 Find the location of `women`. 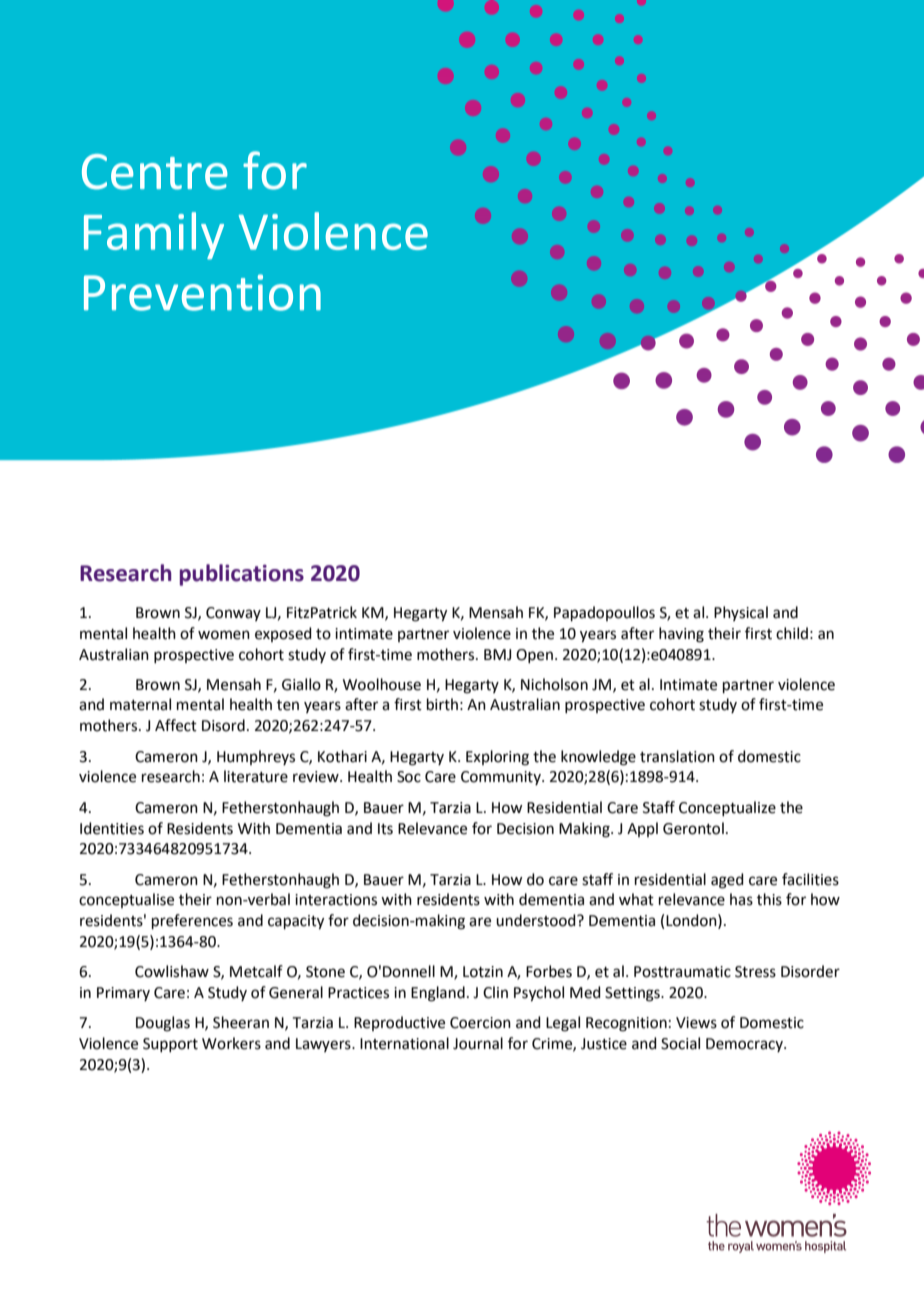

women is located at coordinates (224, 635).
